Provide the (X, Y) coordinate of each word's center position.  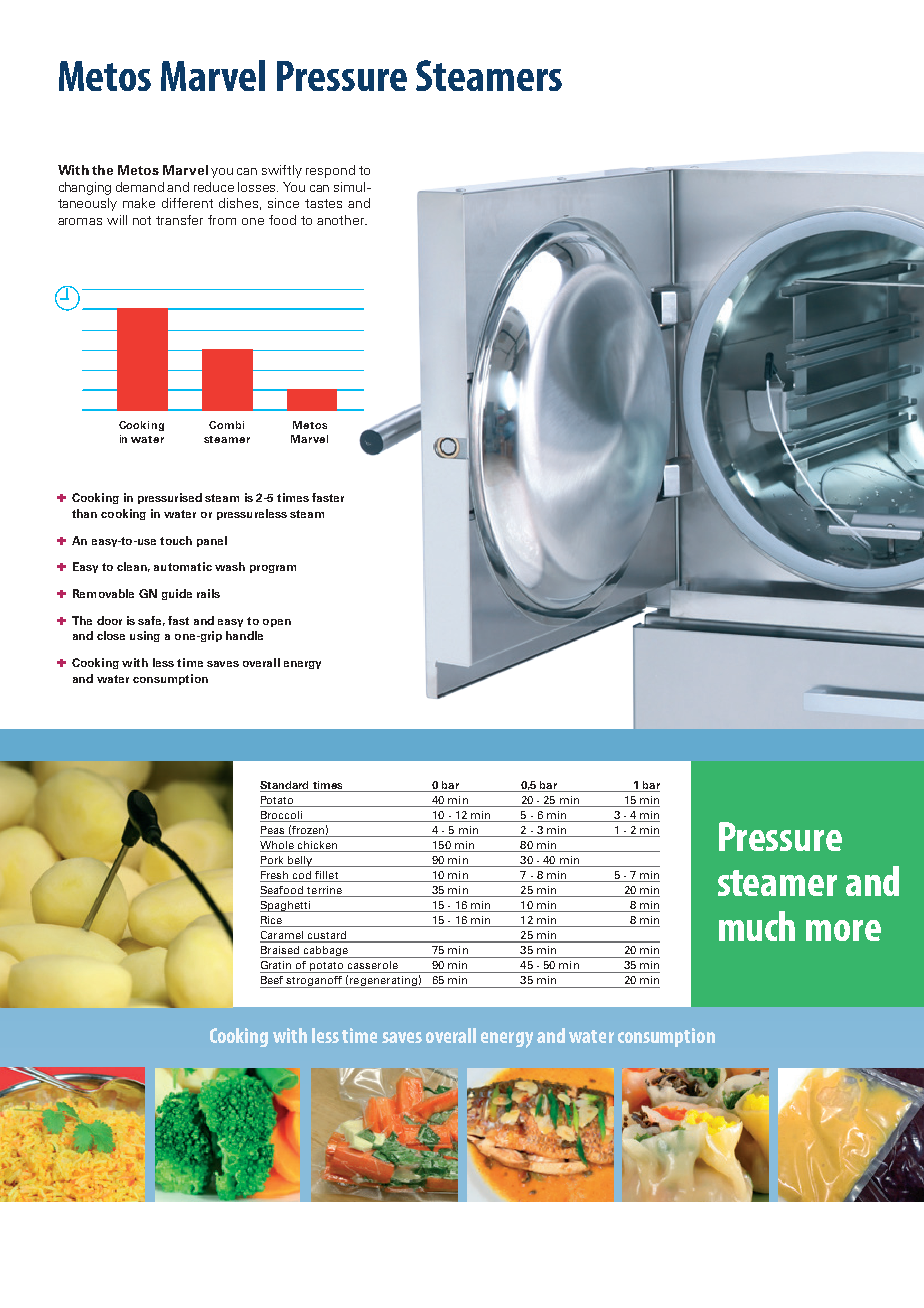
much (757, 926)
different (187, 203)
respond (330, 171)
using (145, 636)
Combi (226, 425)
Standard (285, 786)
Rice (272, 921)
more (843, 930)
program (273, 569)
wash (230, 566)
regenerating (383, 982)
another (342, 220)
